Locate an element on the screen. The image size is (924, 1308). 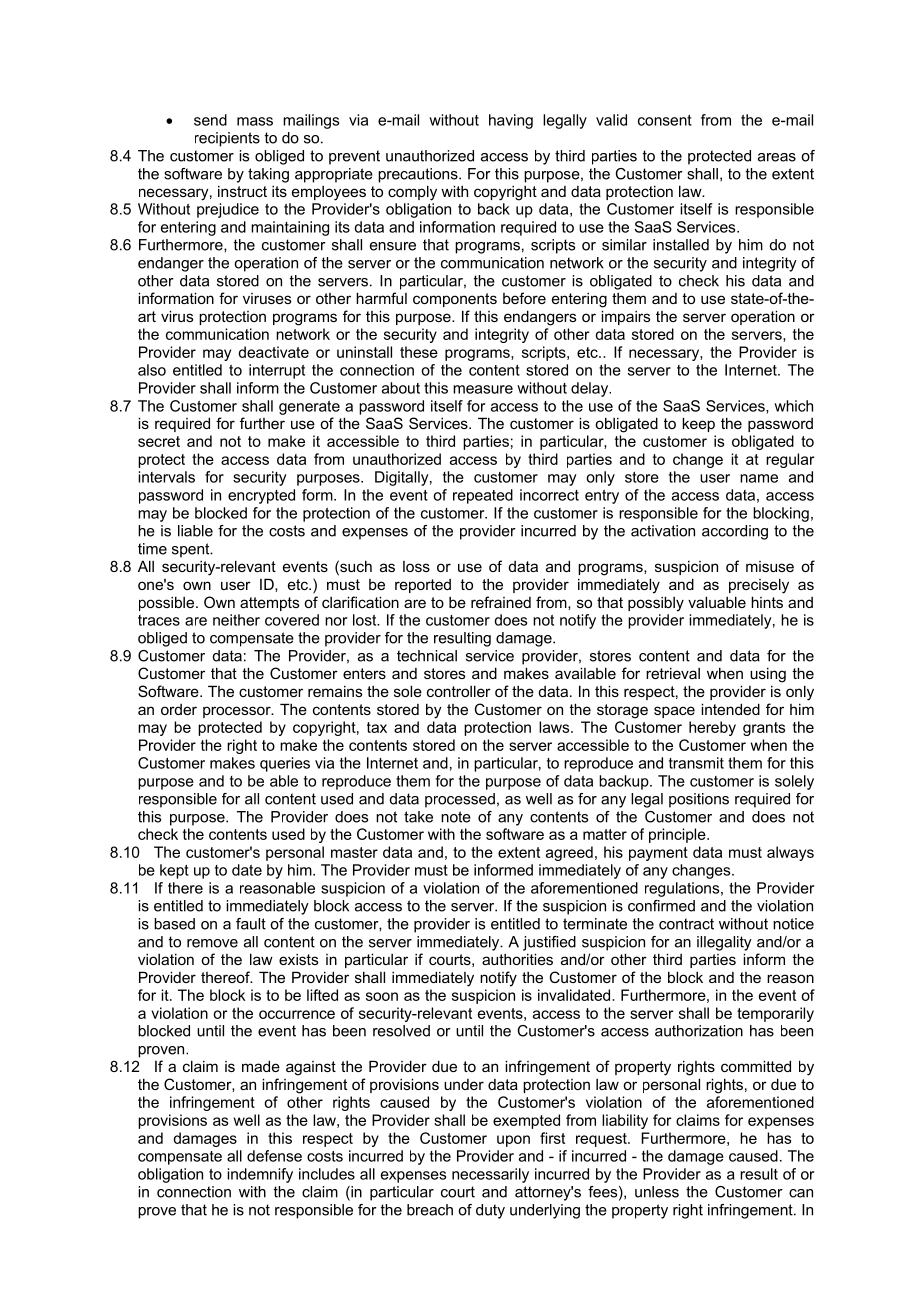
controller is located at coordinates (459, 691).
